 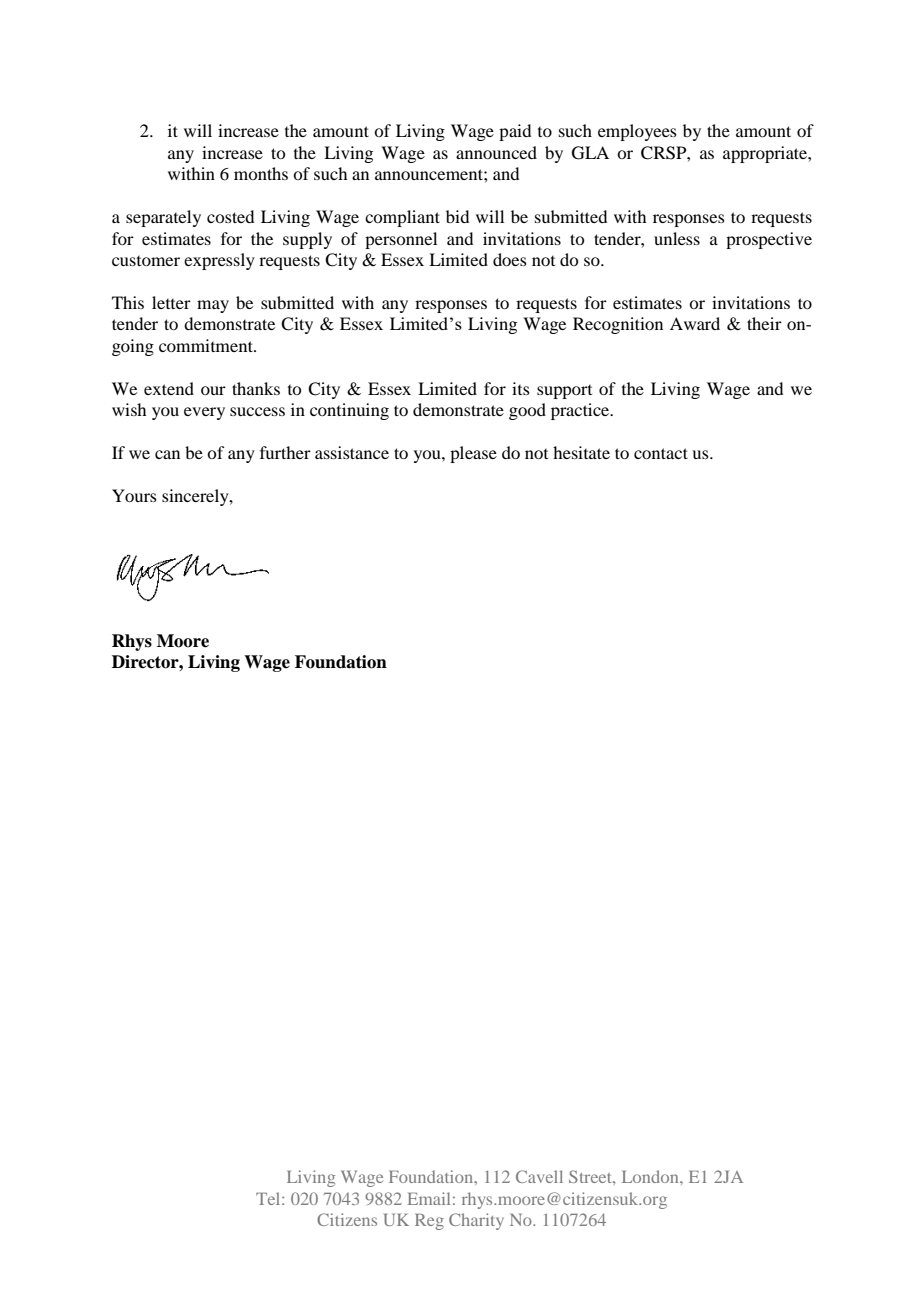 What do you see at coordinates (476, 1221) in the screenshot?
I see `Charity` at bounding box center [476, 1221].
